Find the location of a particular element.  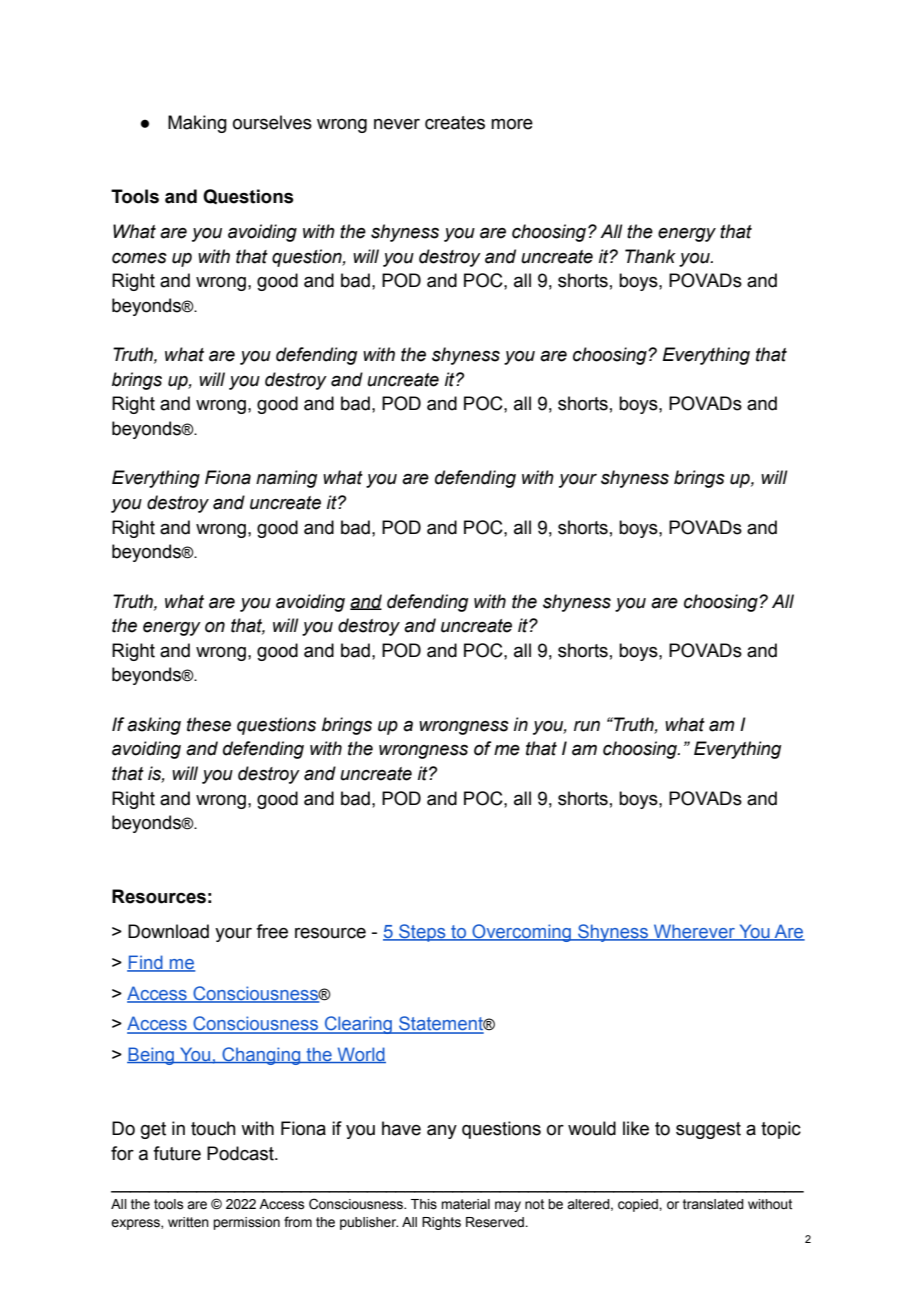

Making is located at coordinates (197, 124).
